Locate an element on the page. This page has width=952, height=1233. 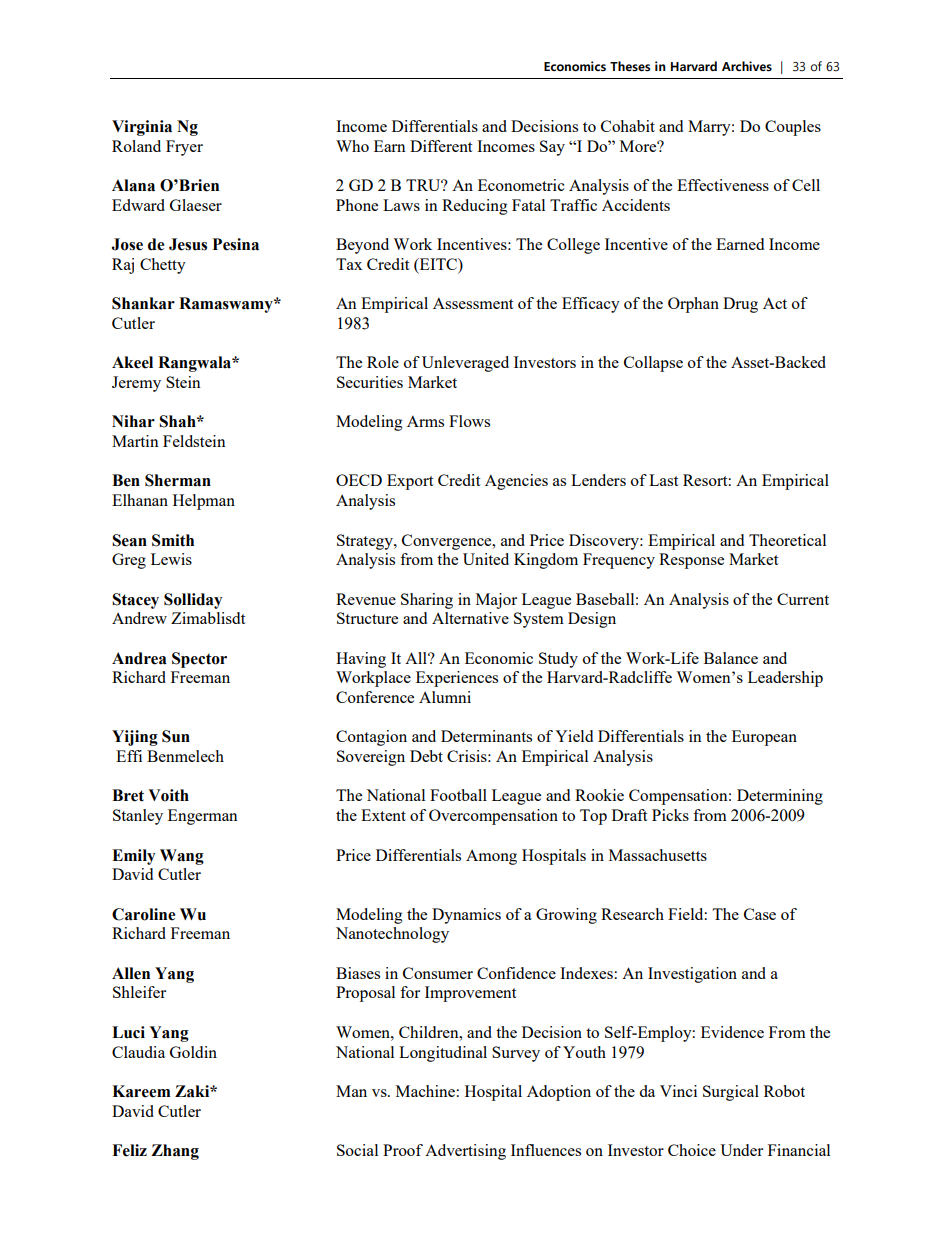
Shah is located at coordinates (178, 421).
